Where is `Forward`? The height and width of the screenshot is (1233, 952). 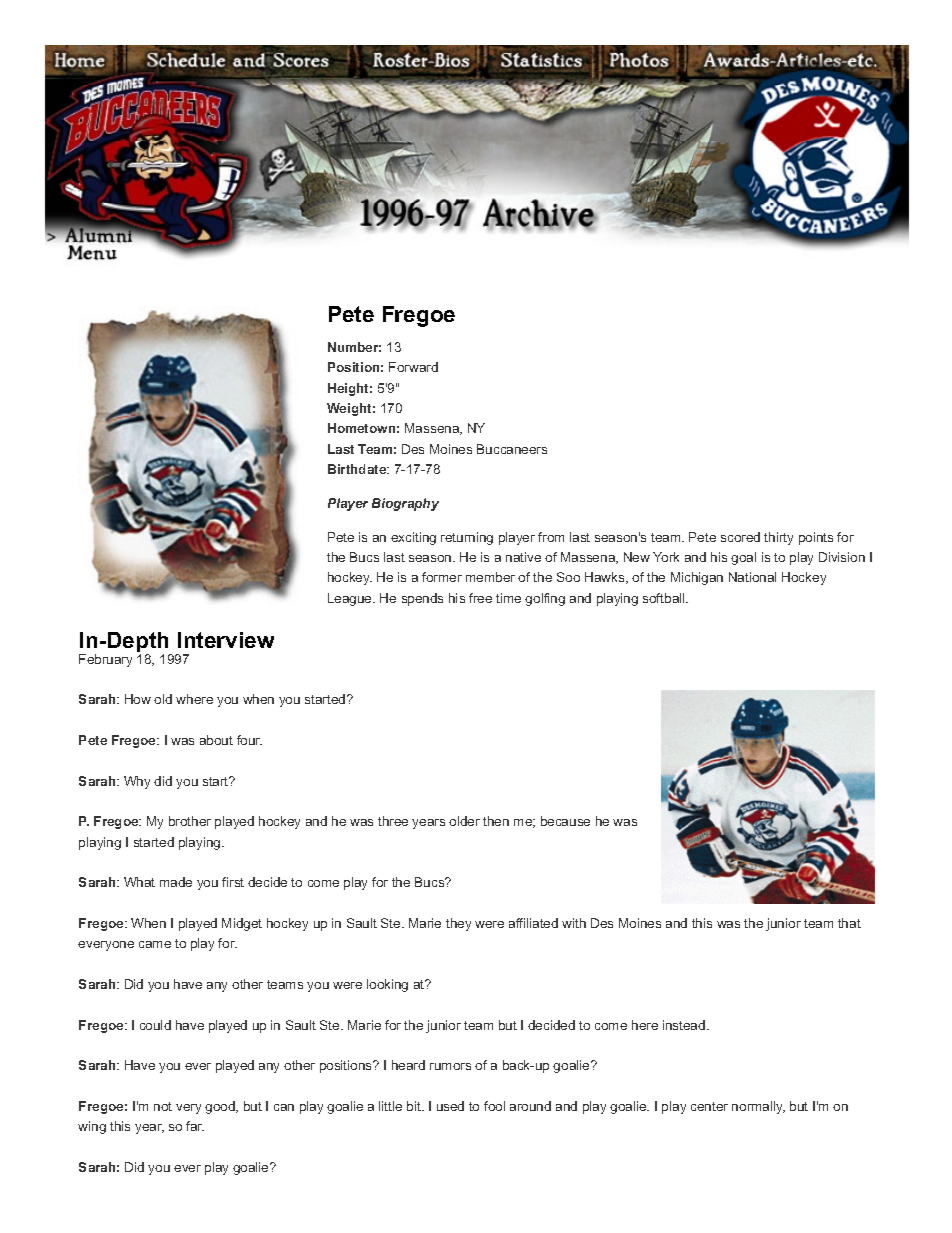
Forward is located at coordinates (413, 367).
